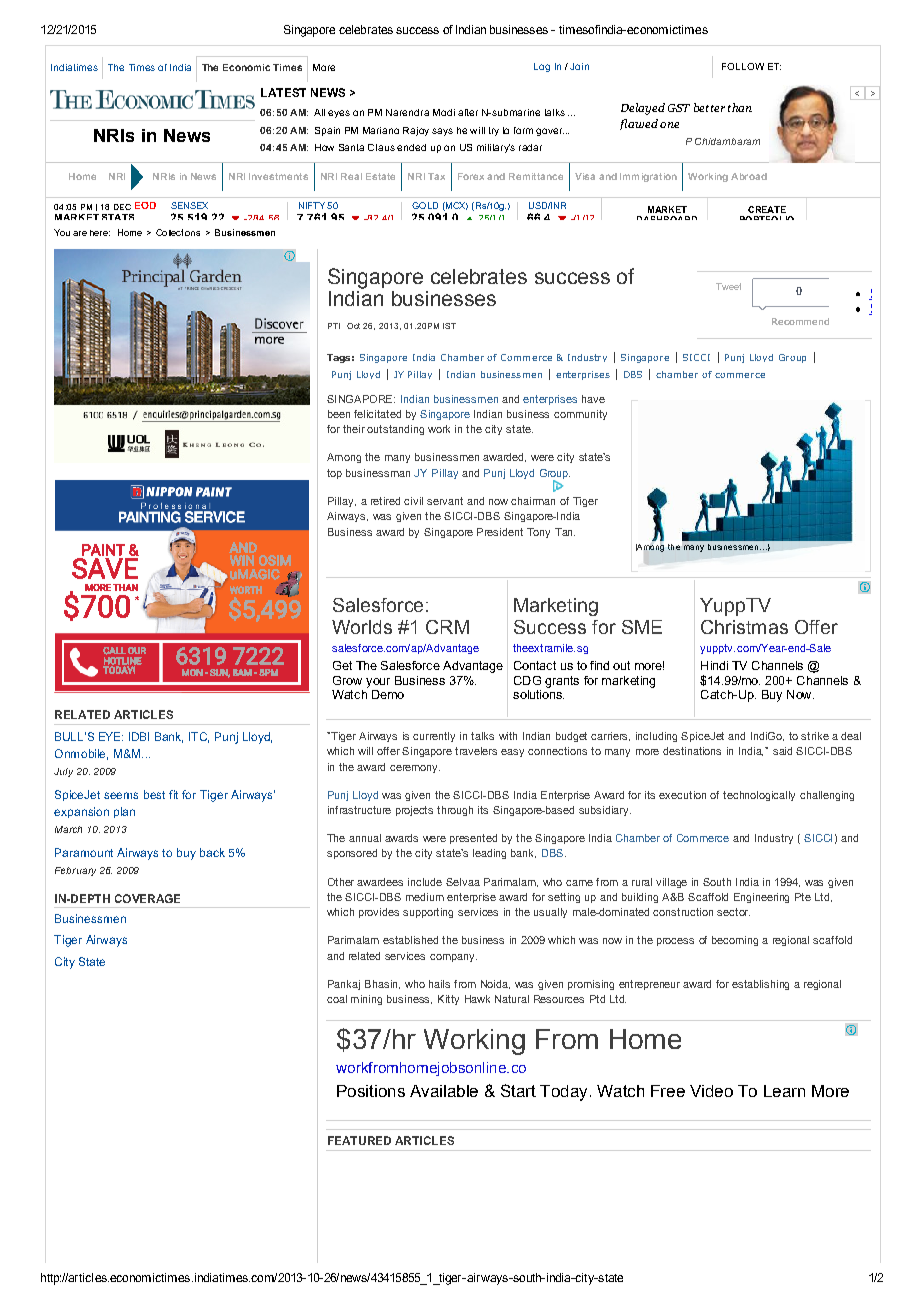 This image has width=924, height=1308. I want to click on Learn, so click(784, 1091).
